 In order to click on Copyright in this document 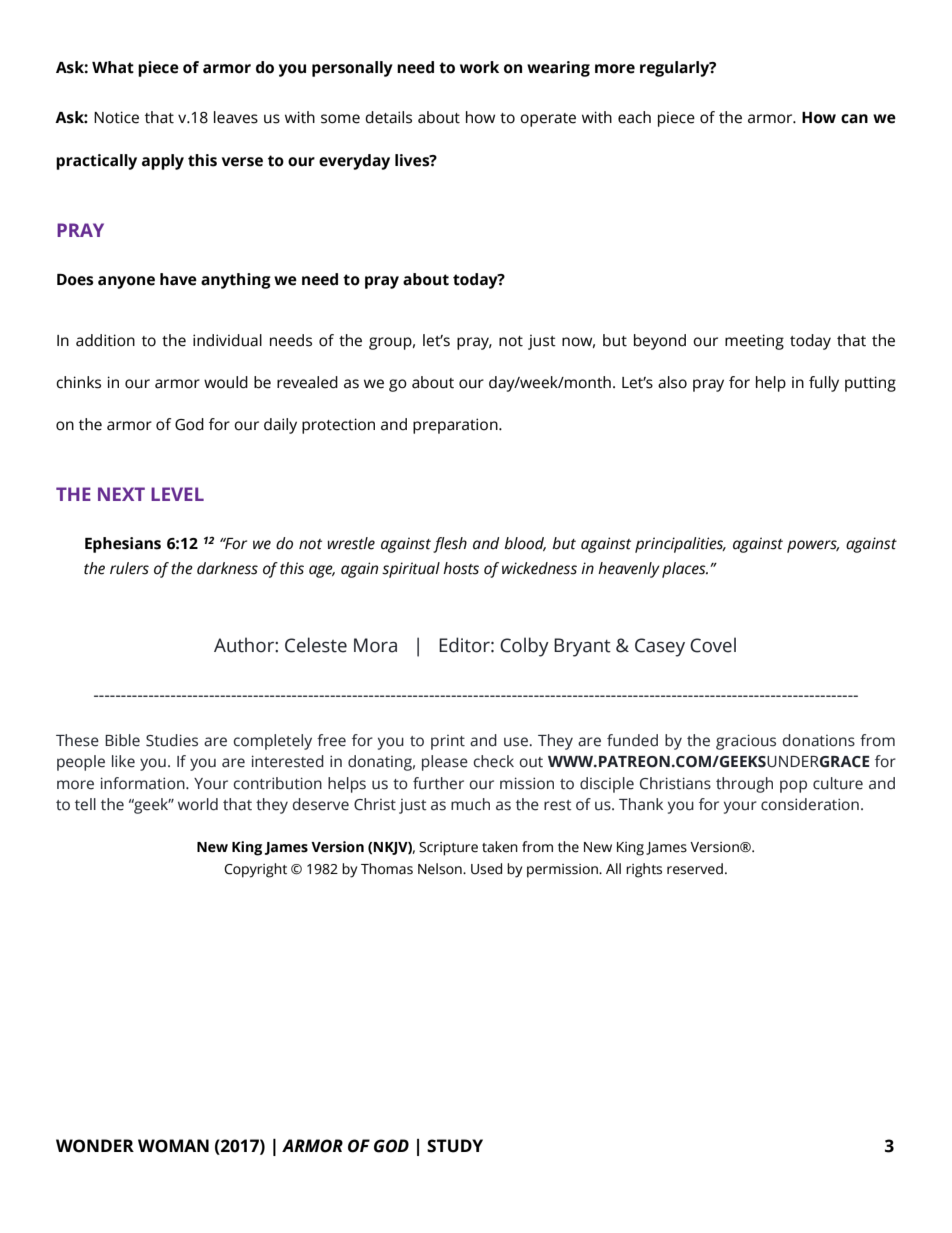, I will do `click(255, 870)`.
